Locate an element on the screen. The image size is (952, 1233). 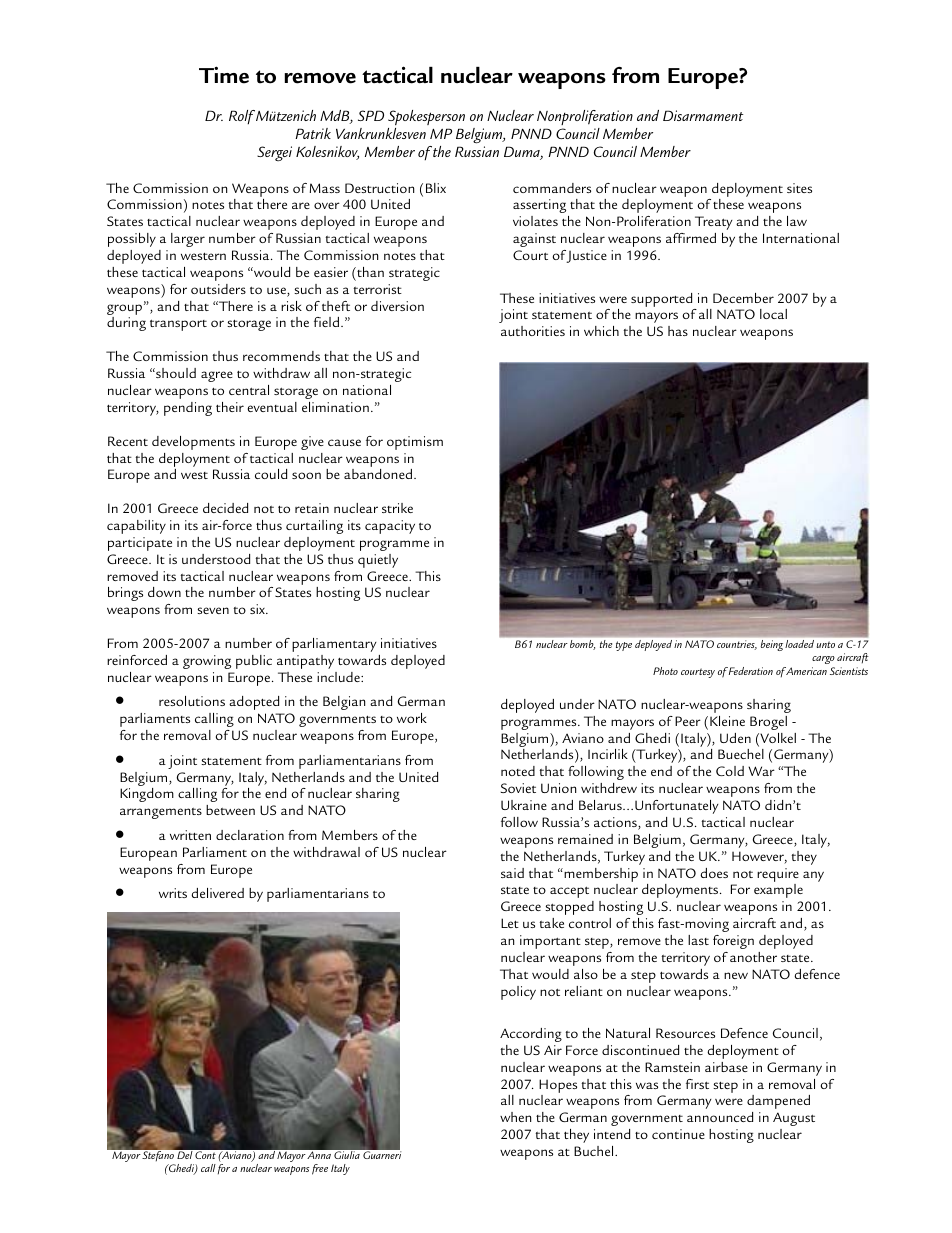
said is located at coordinates (512, 873).
